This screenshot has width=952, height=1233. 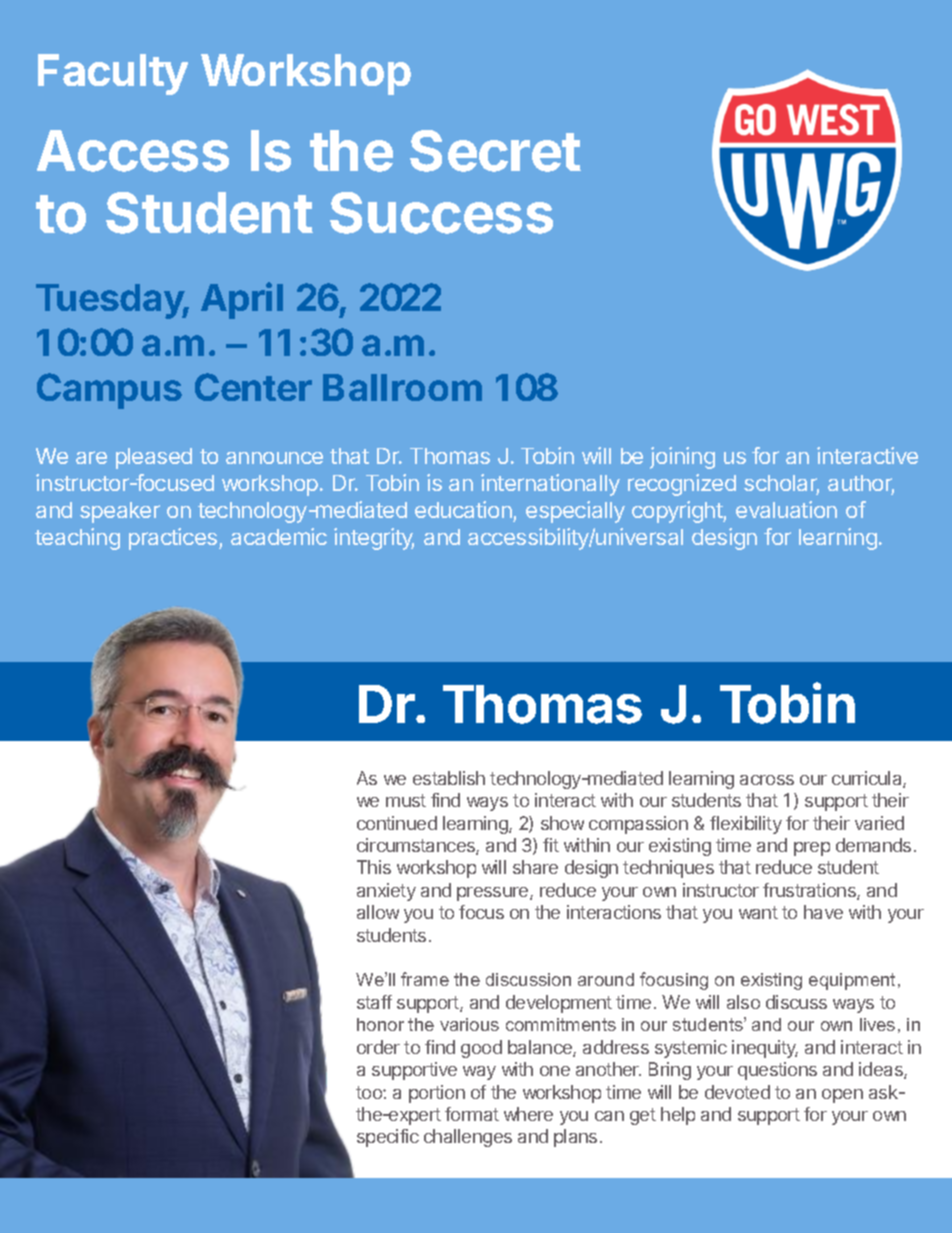 I want to click on evaluation, so click(x=786, y=509).
